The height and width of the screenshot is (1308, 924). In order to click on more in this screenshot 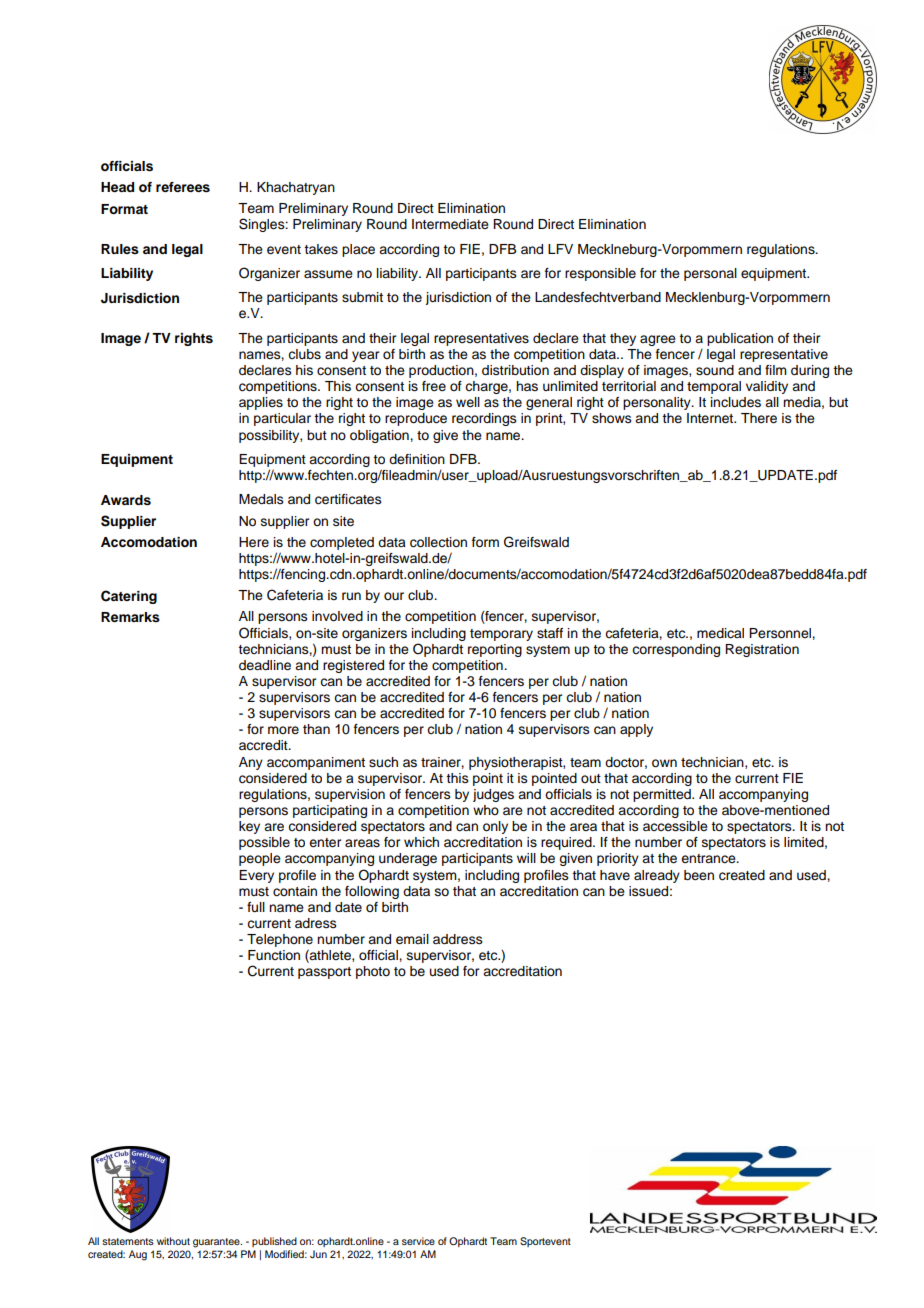, I will do `click(283, 730)`.
